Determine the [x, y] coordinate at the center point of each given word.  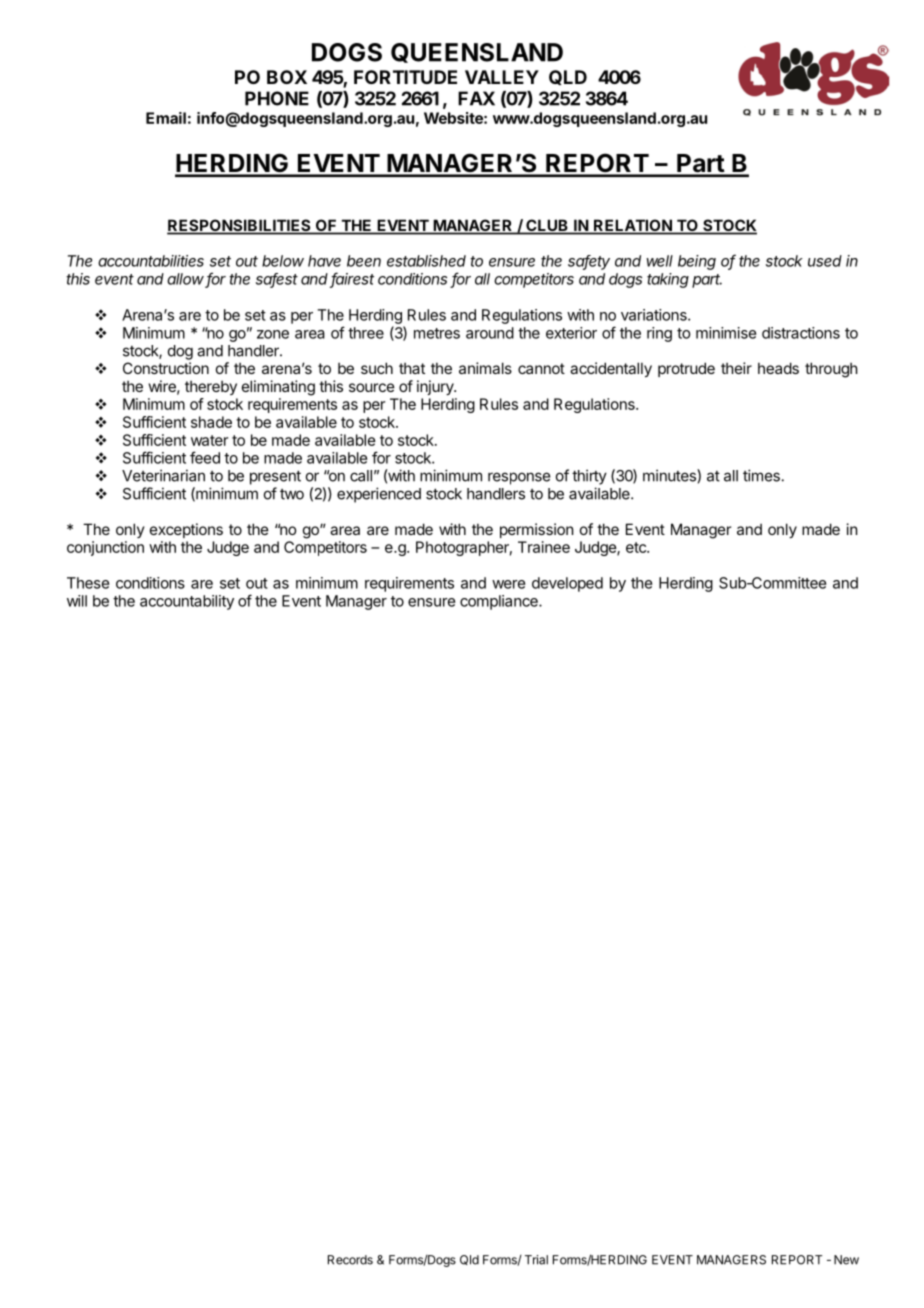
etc [637, 547]
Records [350, 1260]
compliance [500, 602]
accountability [187, 602]
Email [166, 118]
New [846, 1260]
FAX [476, 98]
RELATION [633, 226]
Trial [536, 1260]
